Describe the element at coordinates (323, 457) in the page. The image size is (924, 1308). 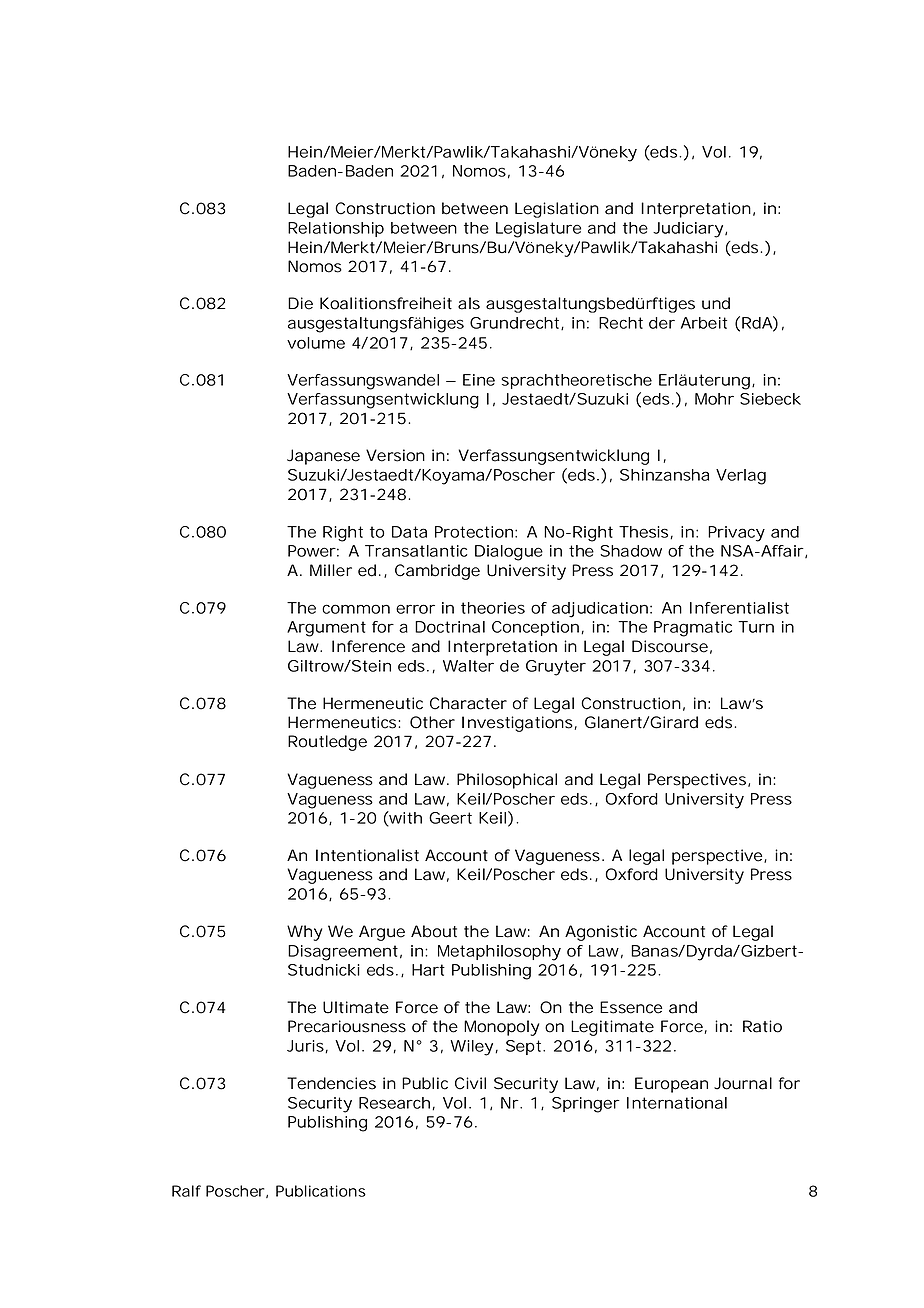
I see `Japanese` at that location.
